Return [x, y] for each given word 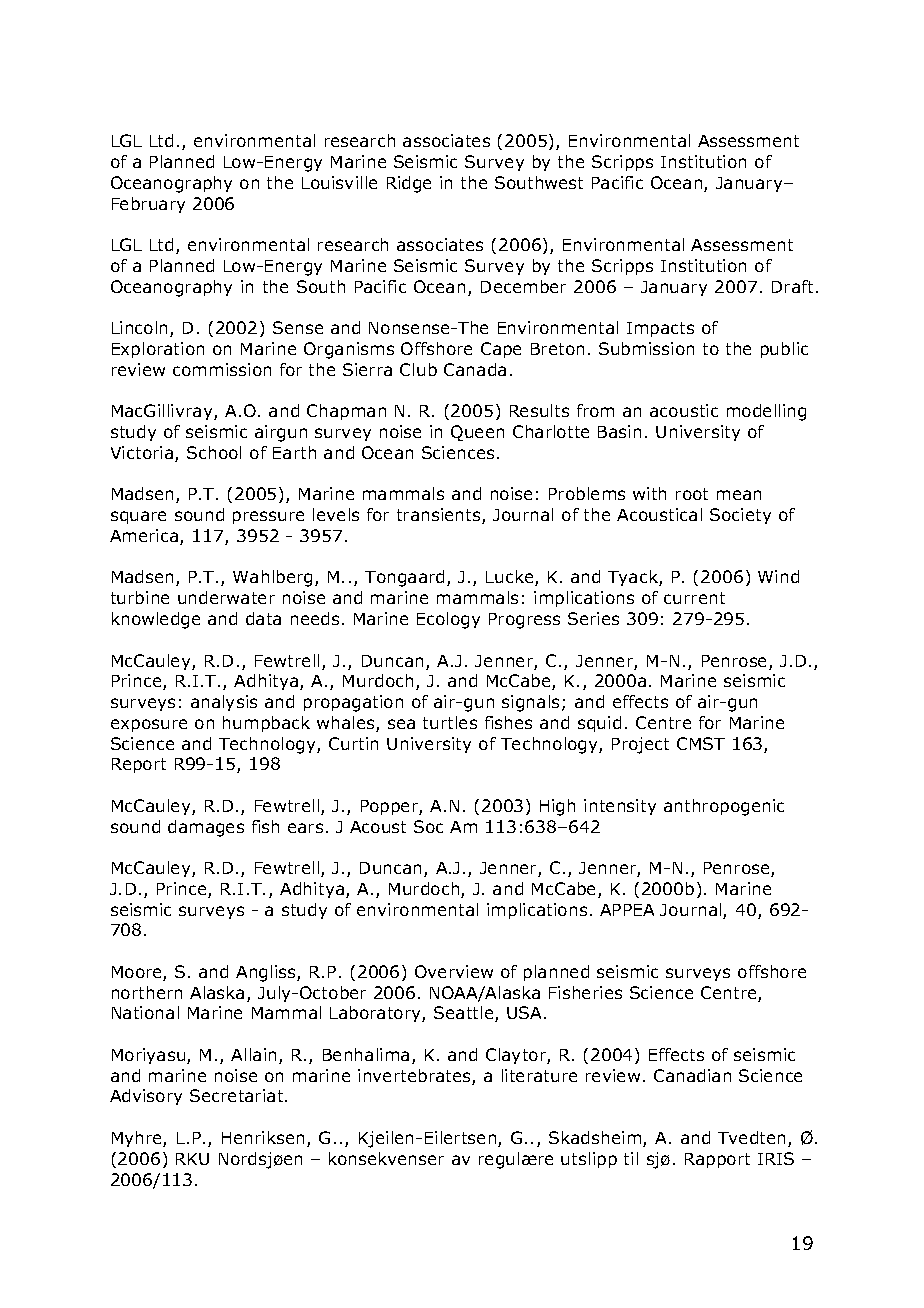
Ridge [409, 184]
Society [740, 516]
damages [206, 828]
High [557, 807]
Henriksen [263, 1137]
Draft [792, 286]
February [148, 205]
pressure [268, 517]
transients [440, 516]
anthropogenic [724, 807]
